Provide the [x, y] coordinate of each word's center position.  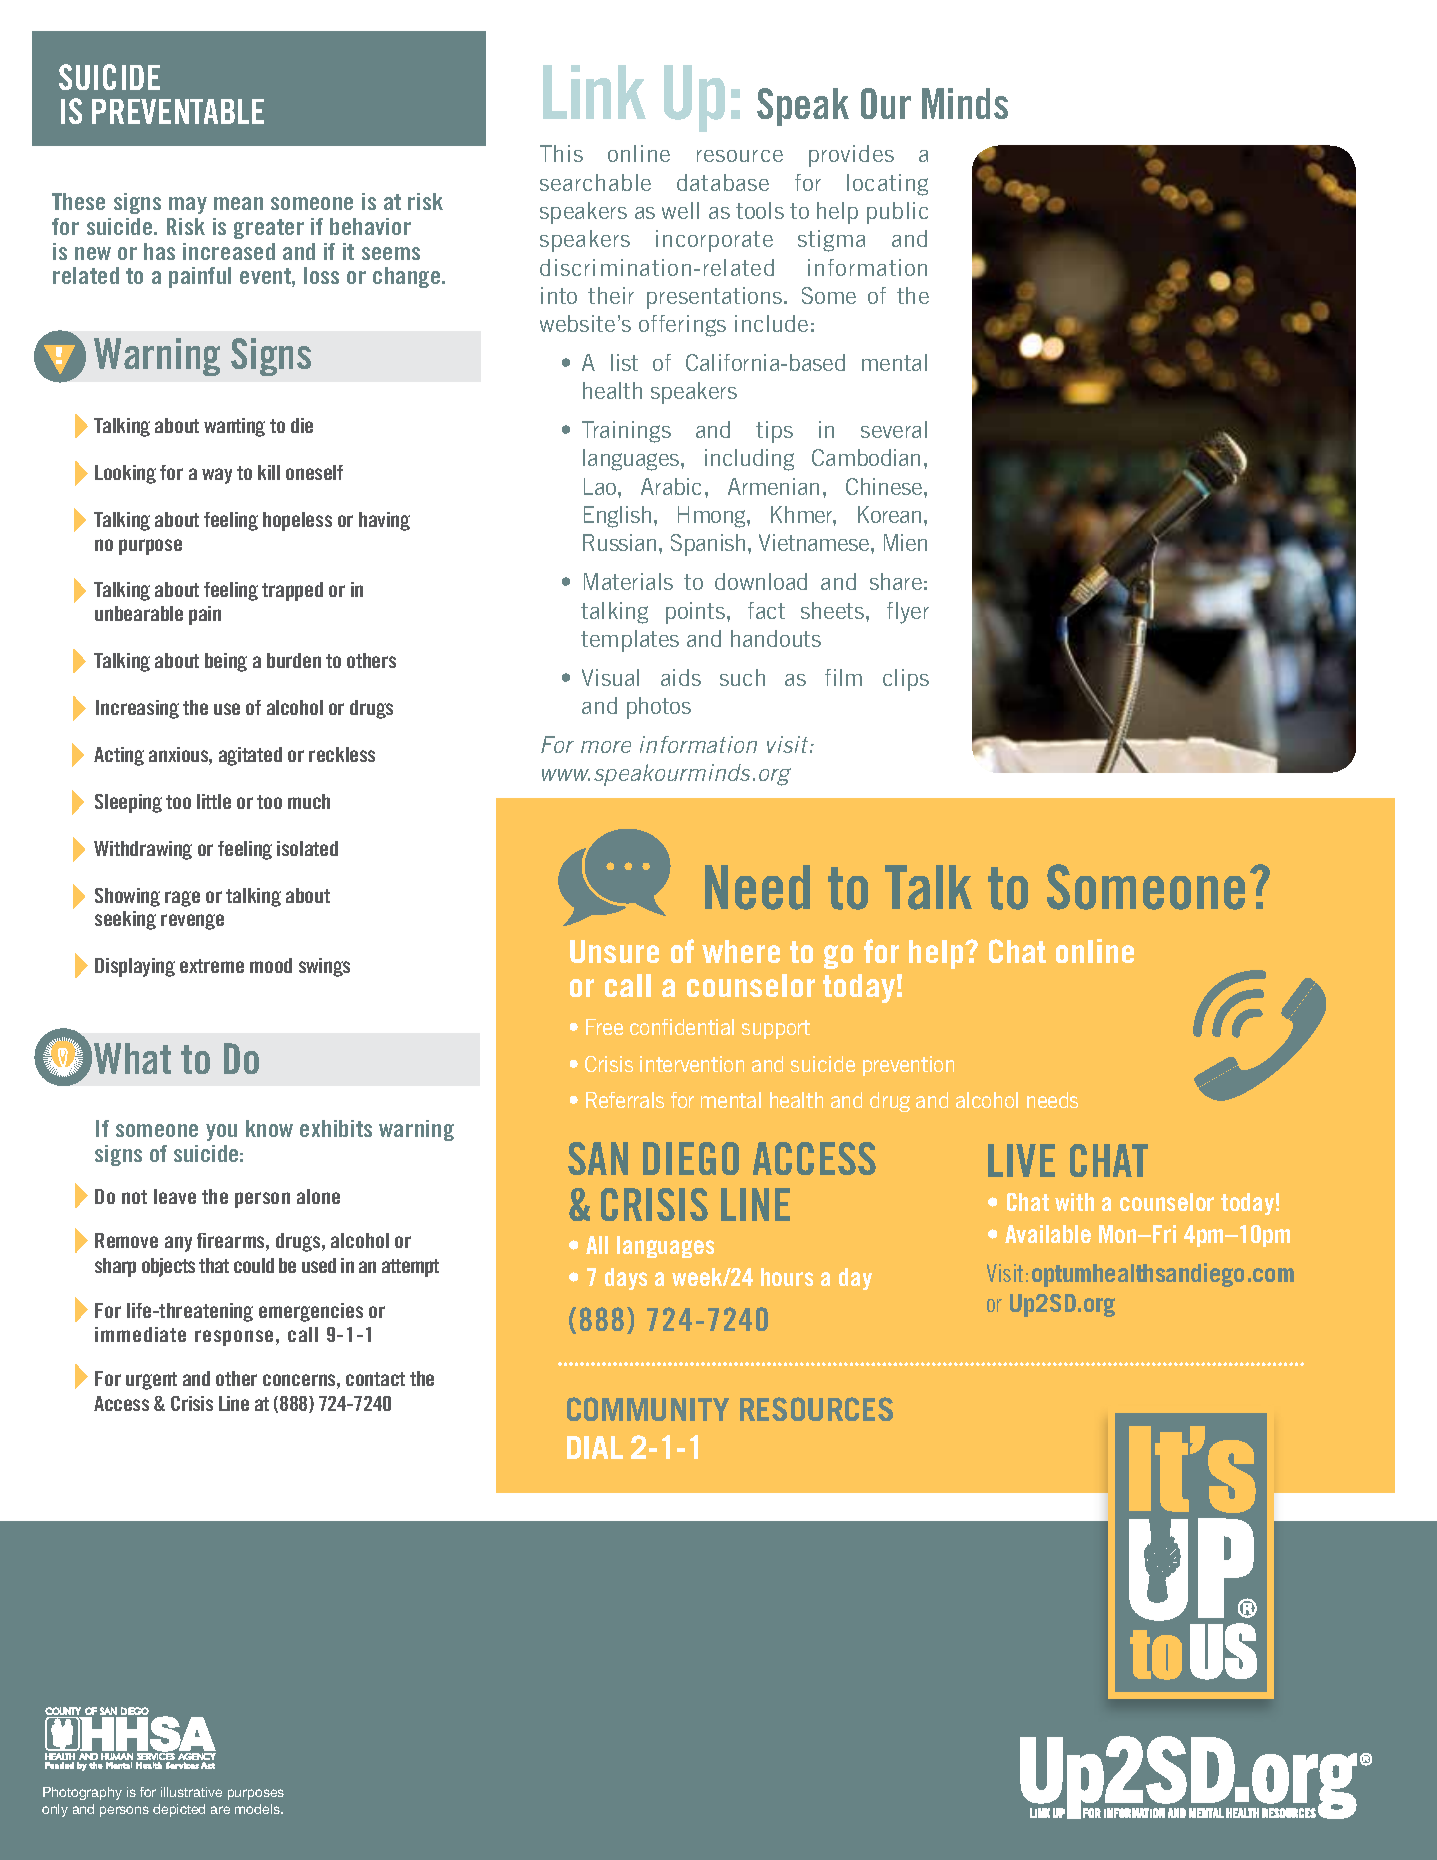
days [626, 1279]
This [561, 153]
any [178, 1244]
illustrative [191, 1792]
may [188, 205]
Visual [610, 677]
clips [906, 680]
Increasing [137, 709]
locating [887, 185]
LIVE [1021, 1160]
